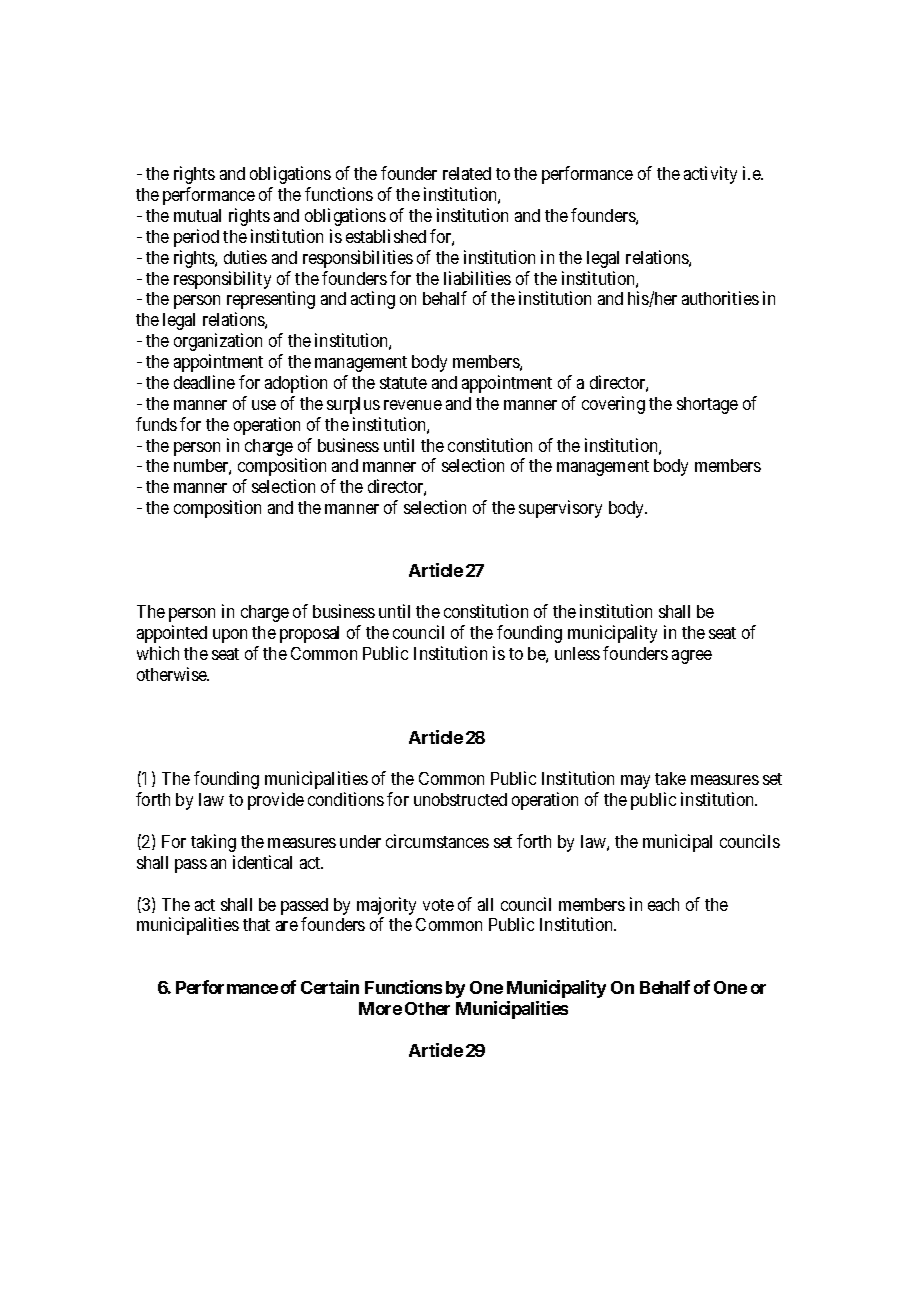 This screenshot has height=1308, width=924. I want to click on activity, so click(710, 175).
